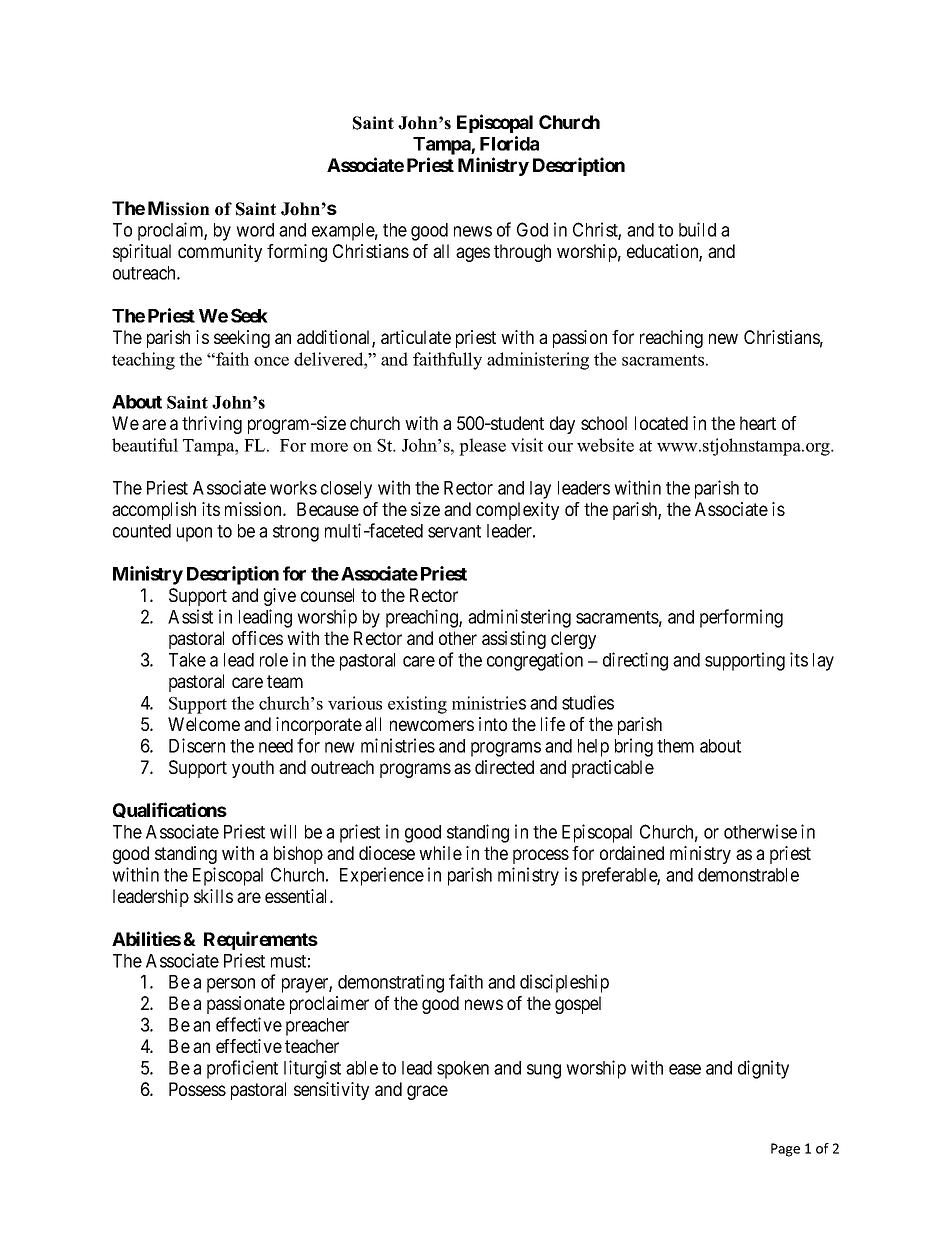 This screenshot has height=1233, width=952. What do you see at coordinates (187, 660) in the screenshot?
I see `Take` at bounding box center [187, 660].
